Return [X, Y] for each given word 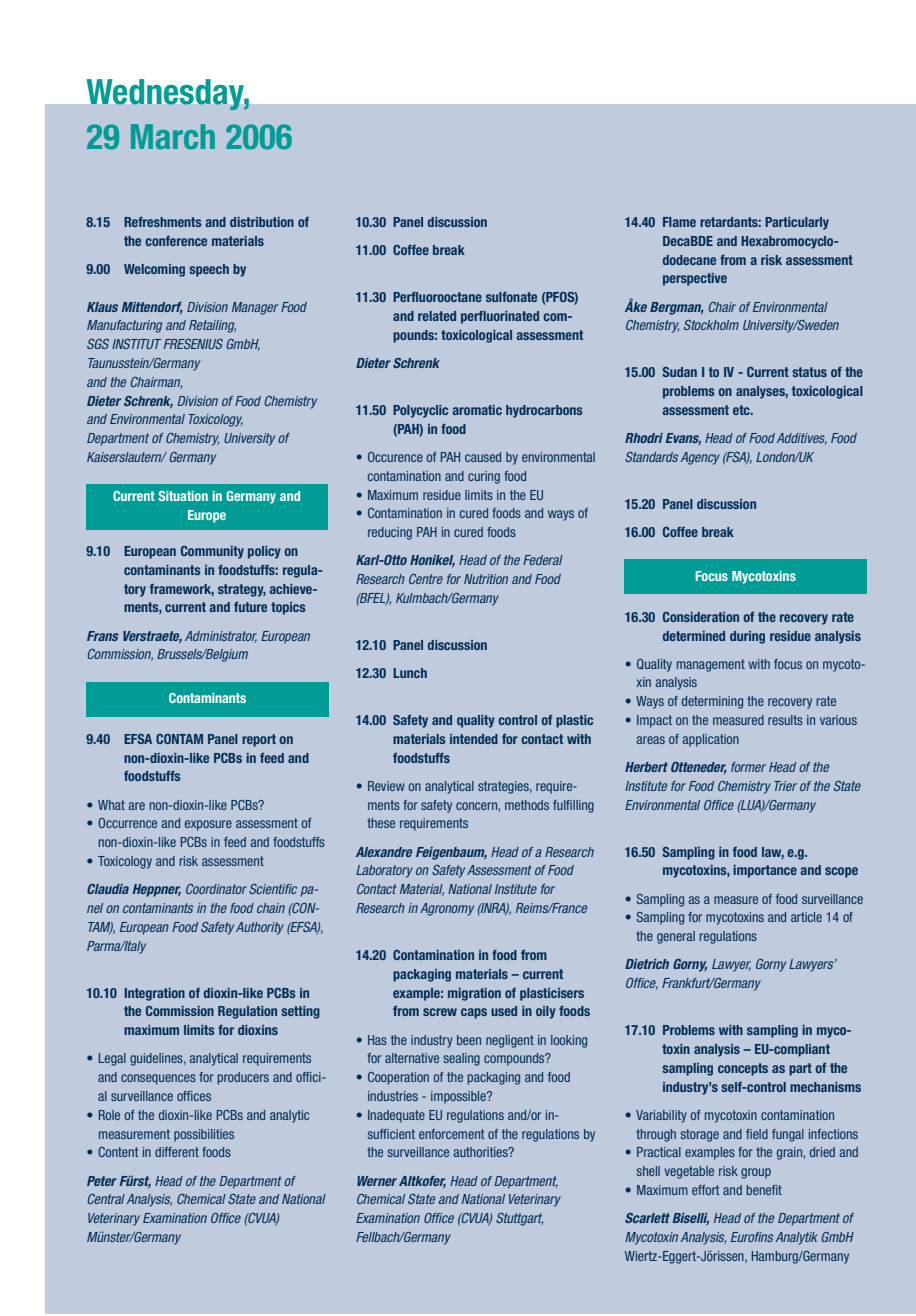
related [437, 316]
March [173, 137]
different [177, 1152]
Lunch [410, 673]
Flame [679, 222]
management [711, 665]
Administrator [221, 637]
